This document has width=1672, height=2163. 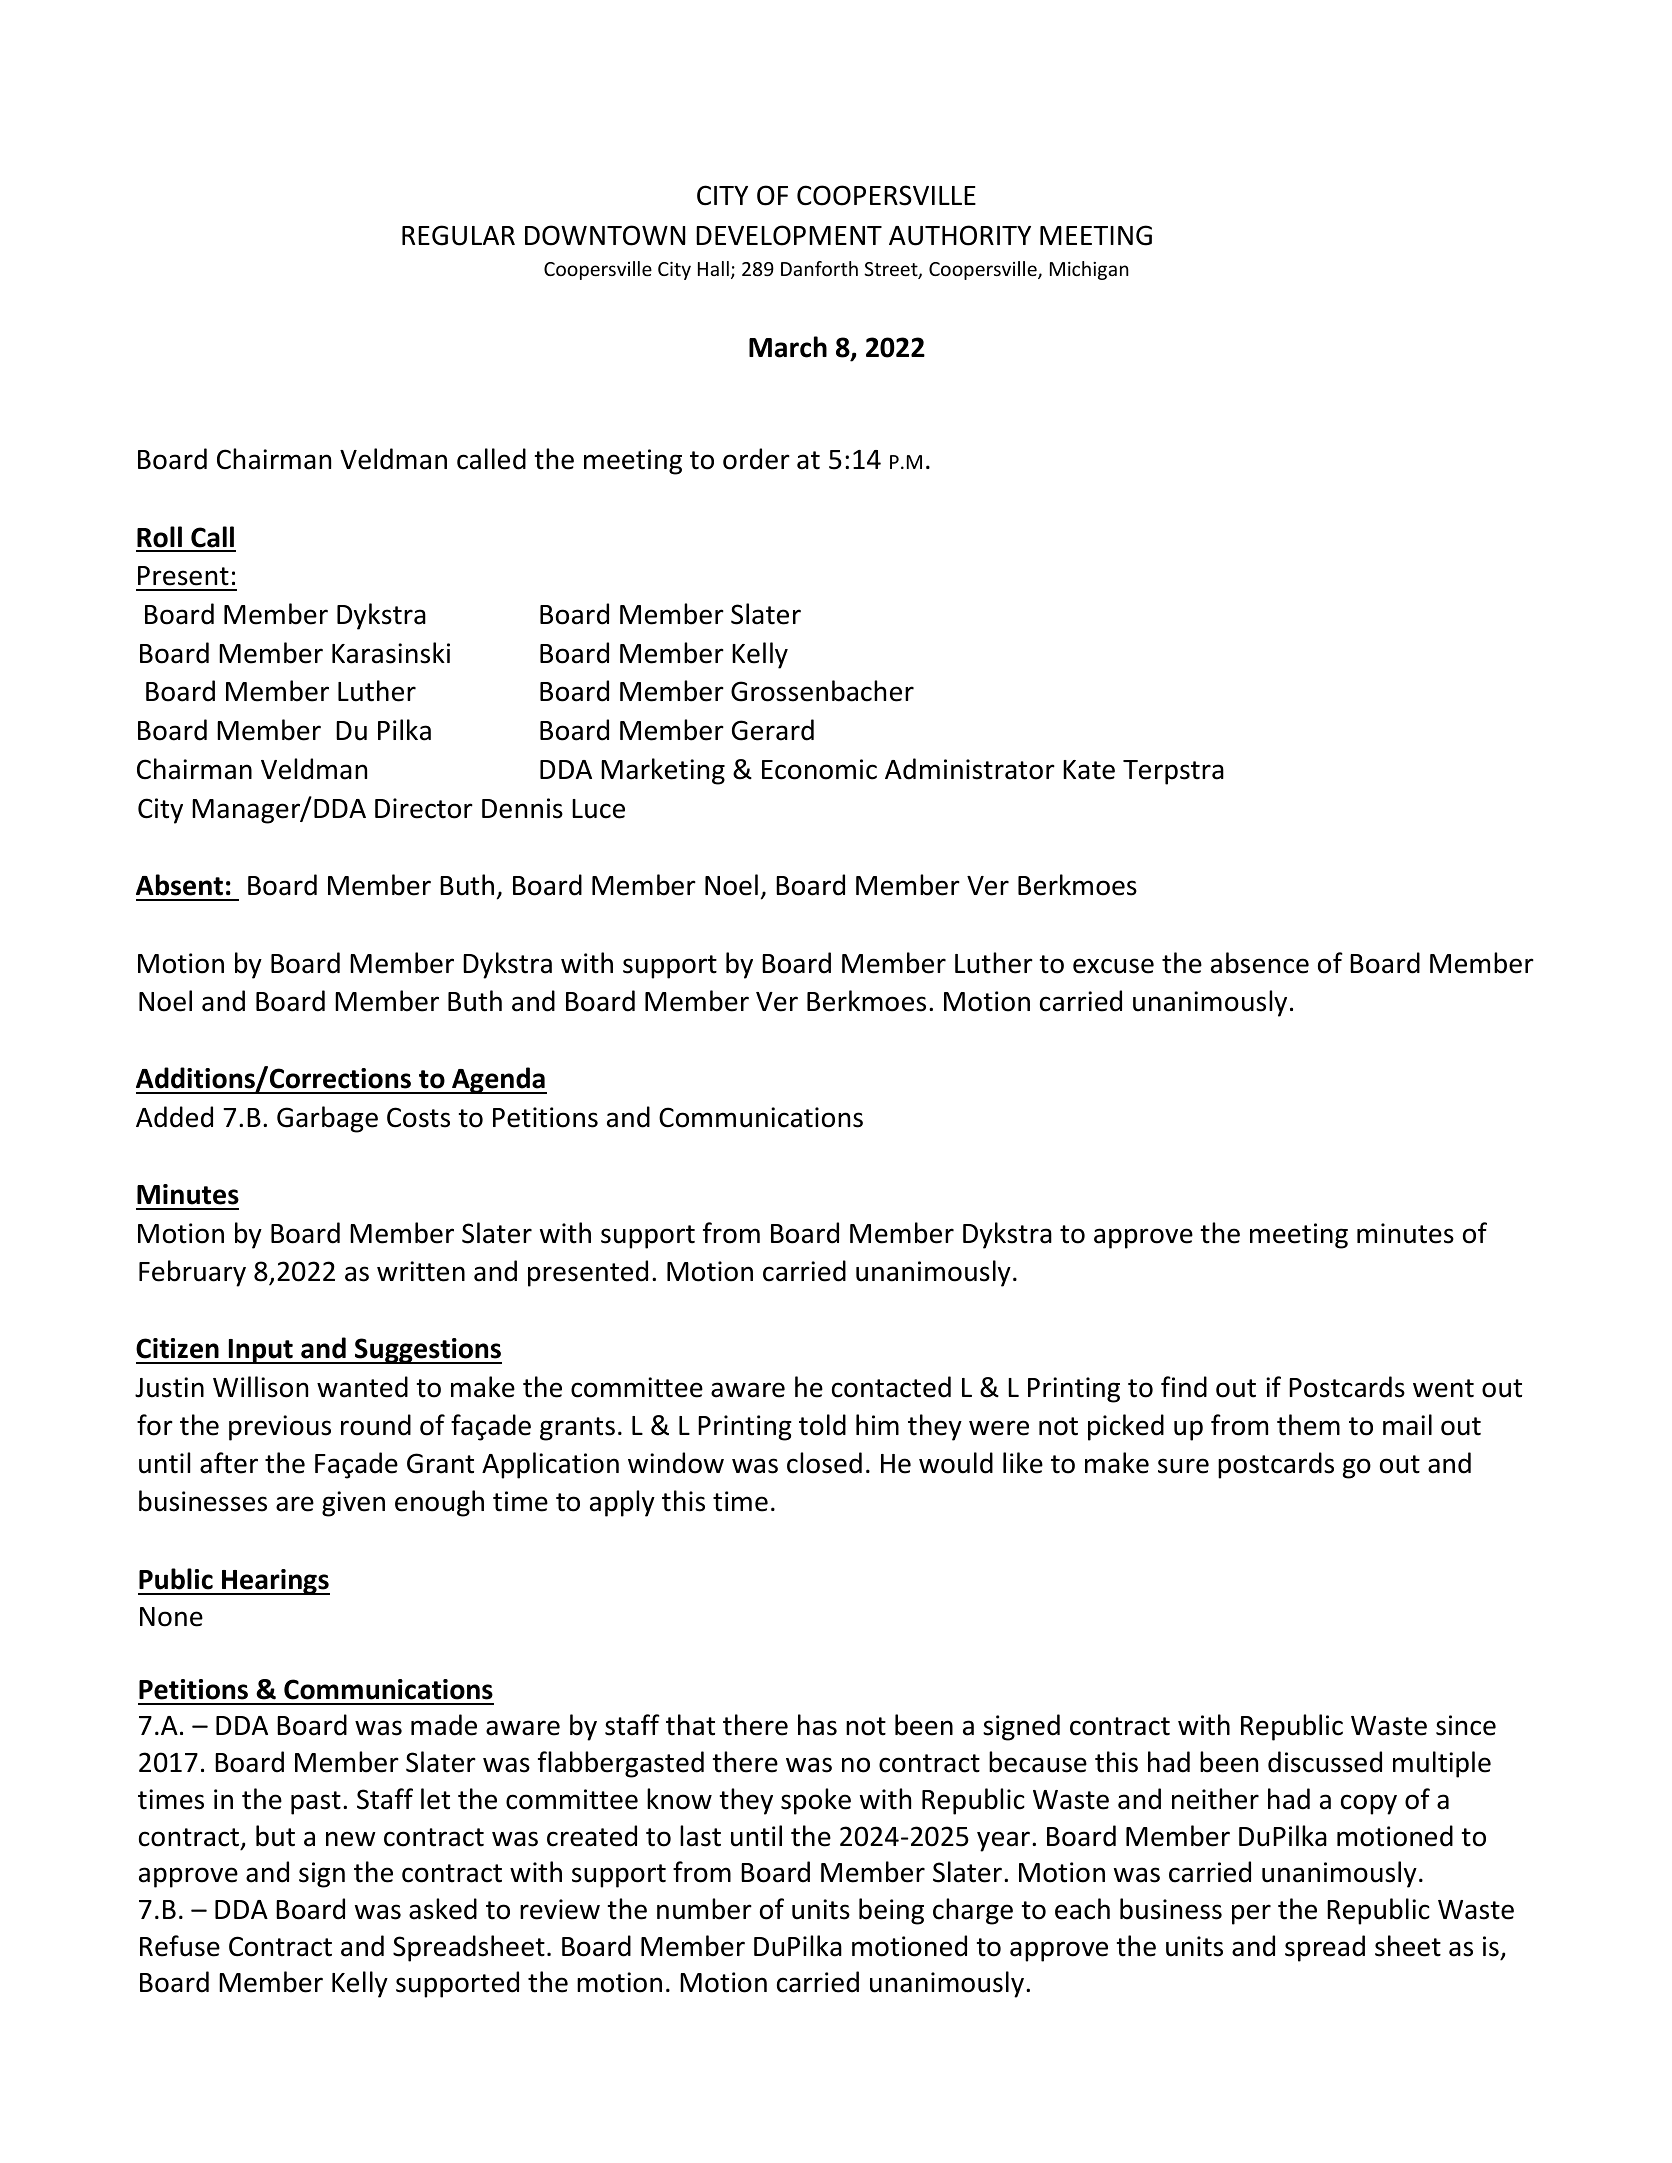 What do you see at coordinates (1089, 270) in the document?
I see `Michigan` at bounding box center [1089, 270].
